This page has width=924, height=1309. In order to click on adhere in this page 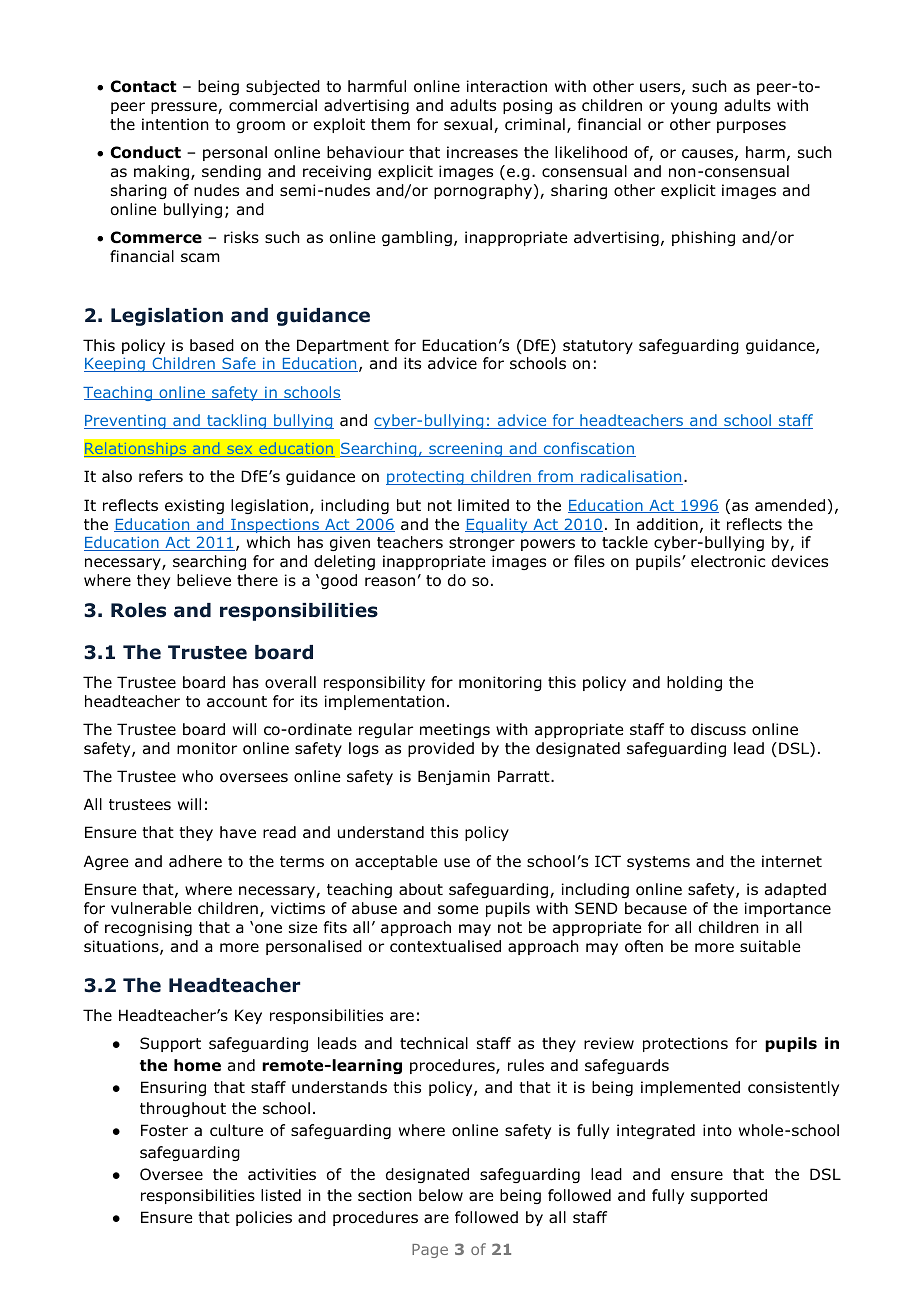, I will do `click(195, 861)`.
